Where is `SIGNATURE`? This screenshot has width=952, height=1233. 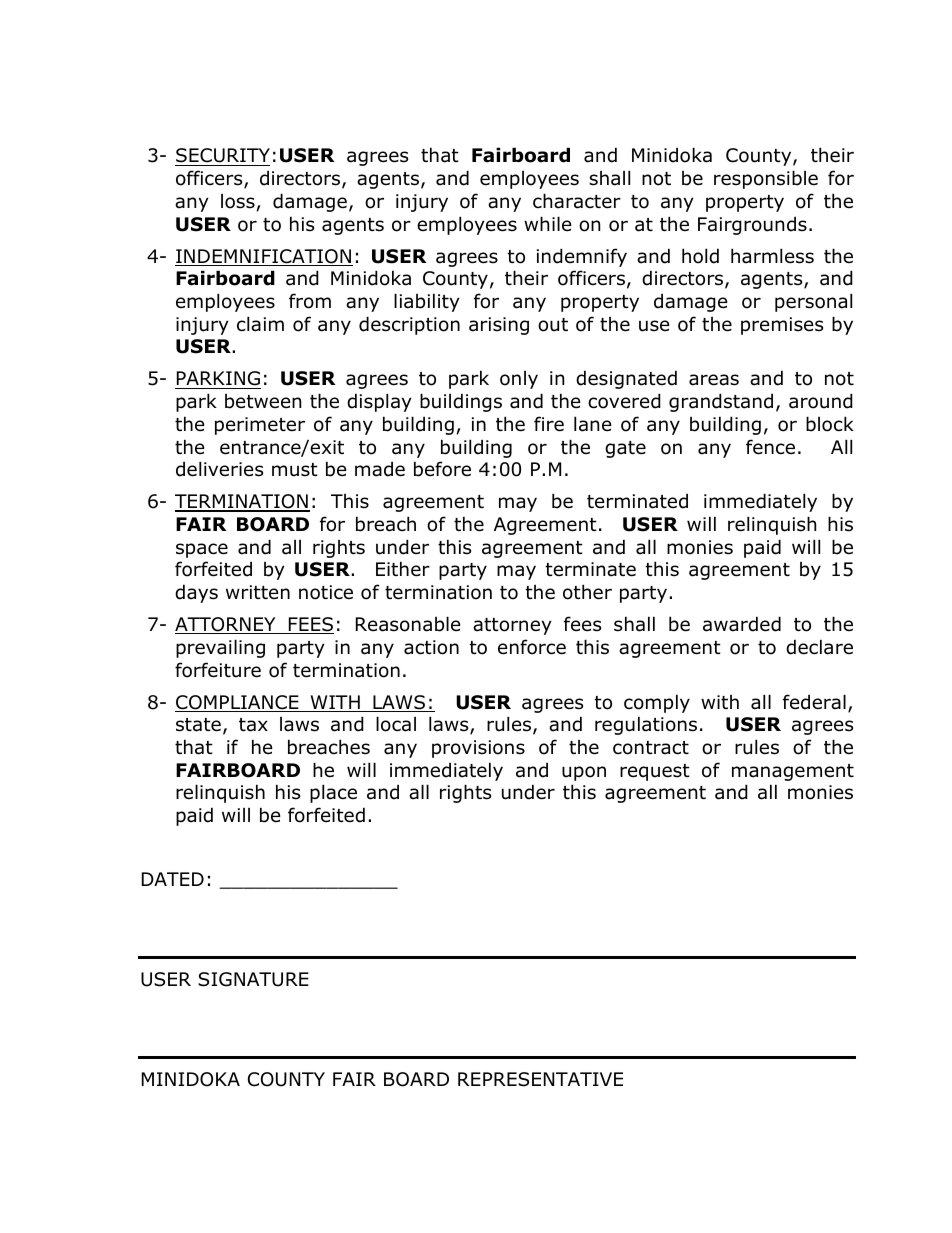 SIGNATURE is located at coordinates (253, 979).
